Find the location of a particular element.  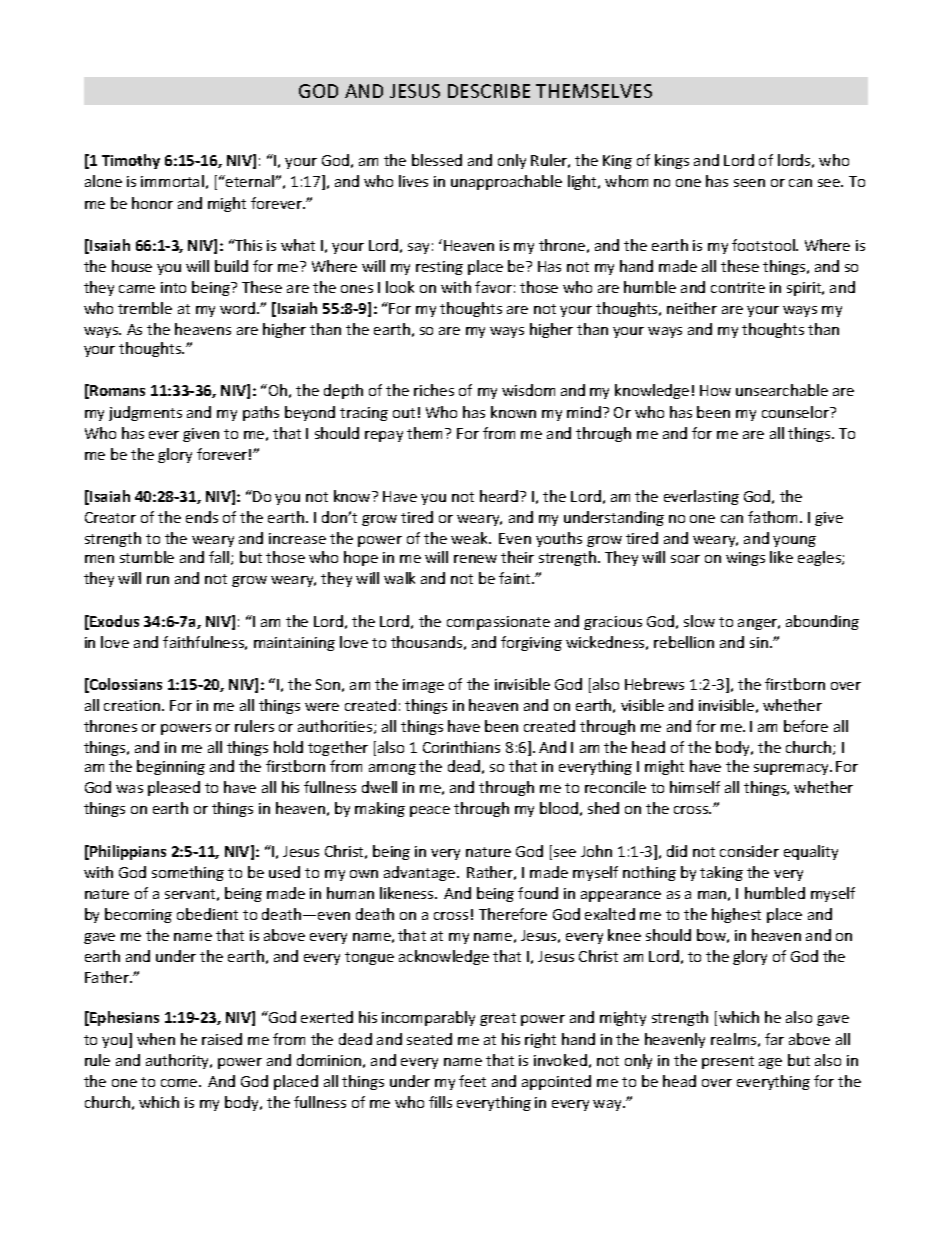

run is located at coordinates (158, 580).
